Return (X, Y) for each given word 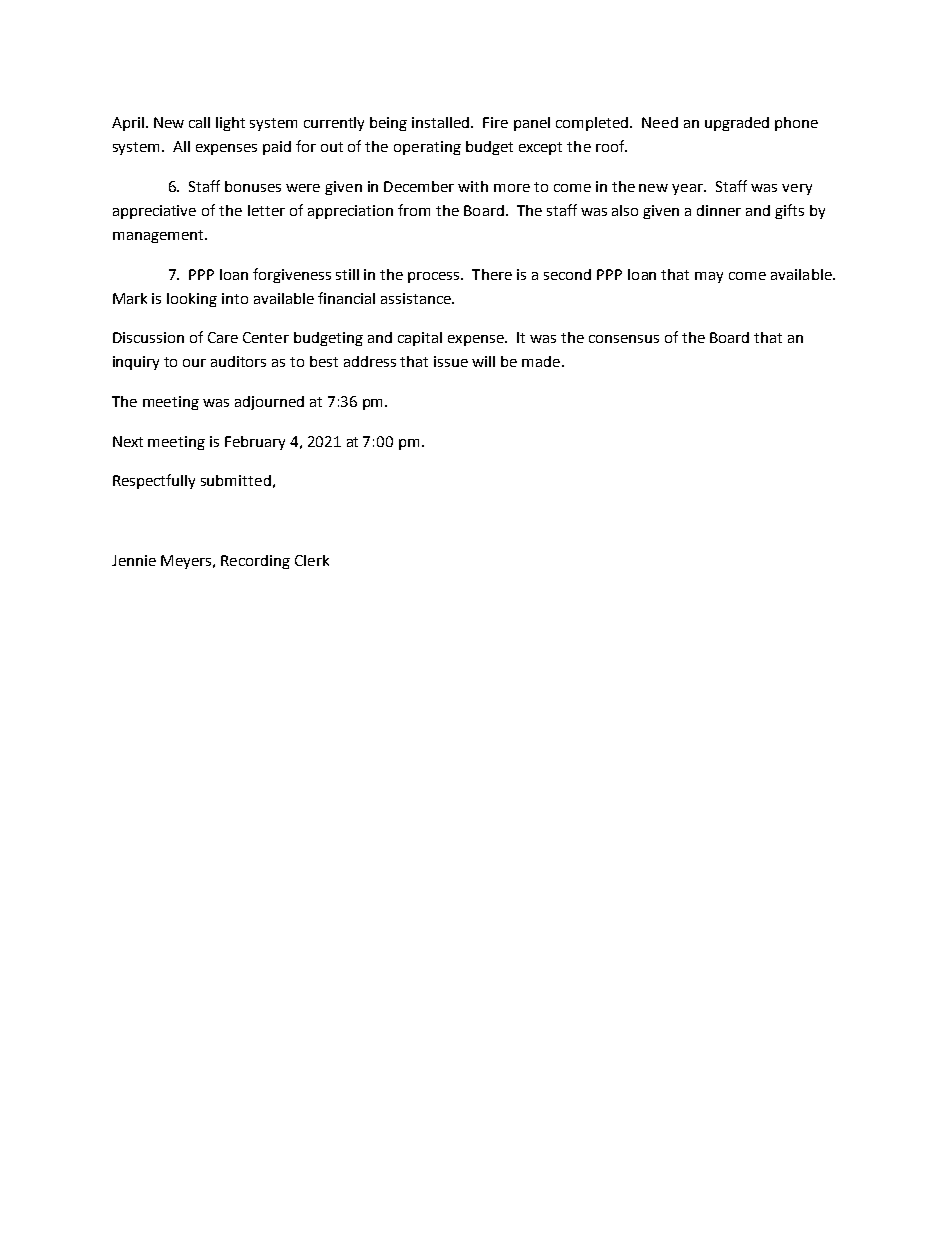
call (199, 122)
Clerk (312, 560)
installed (442, 122)
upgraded (737, 124)
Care (223, 337)
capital (420, 339)
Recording (255, 562)
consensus (624, 339)
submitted (236, 480)
